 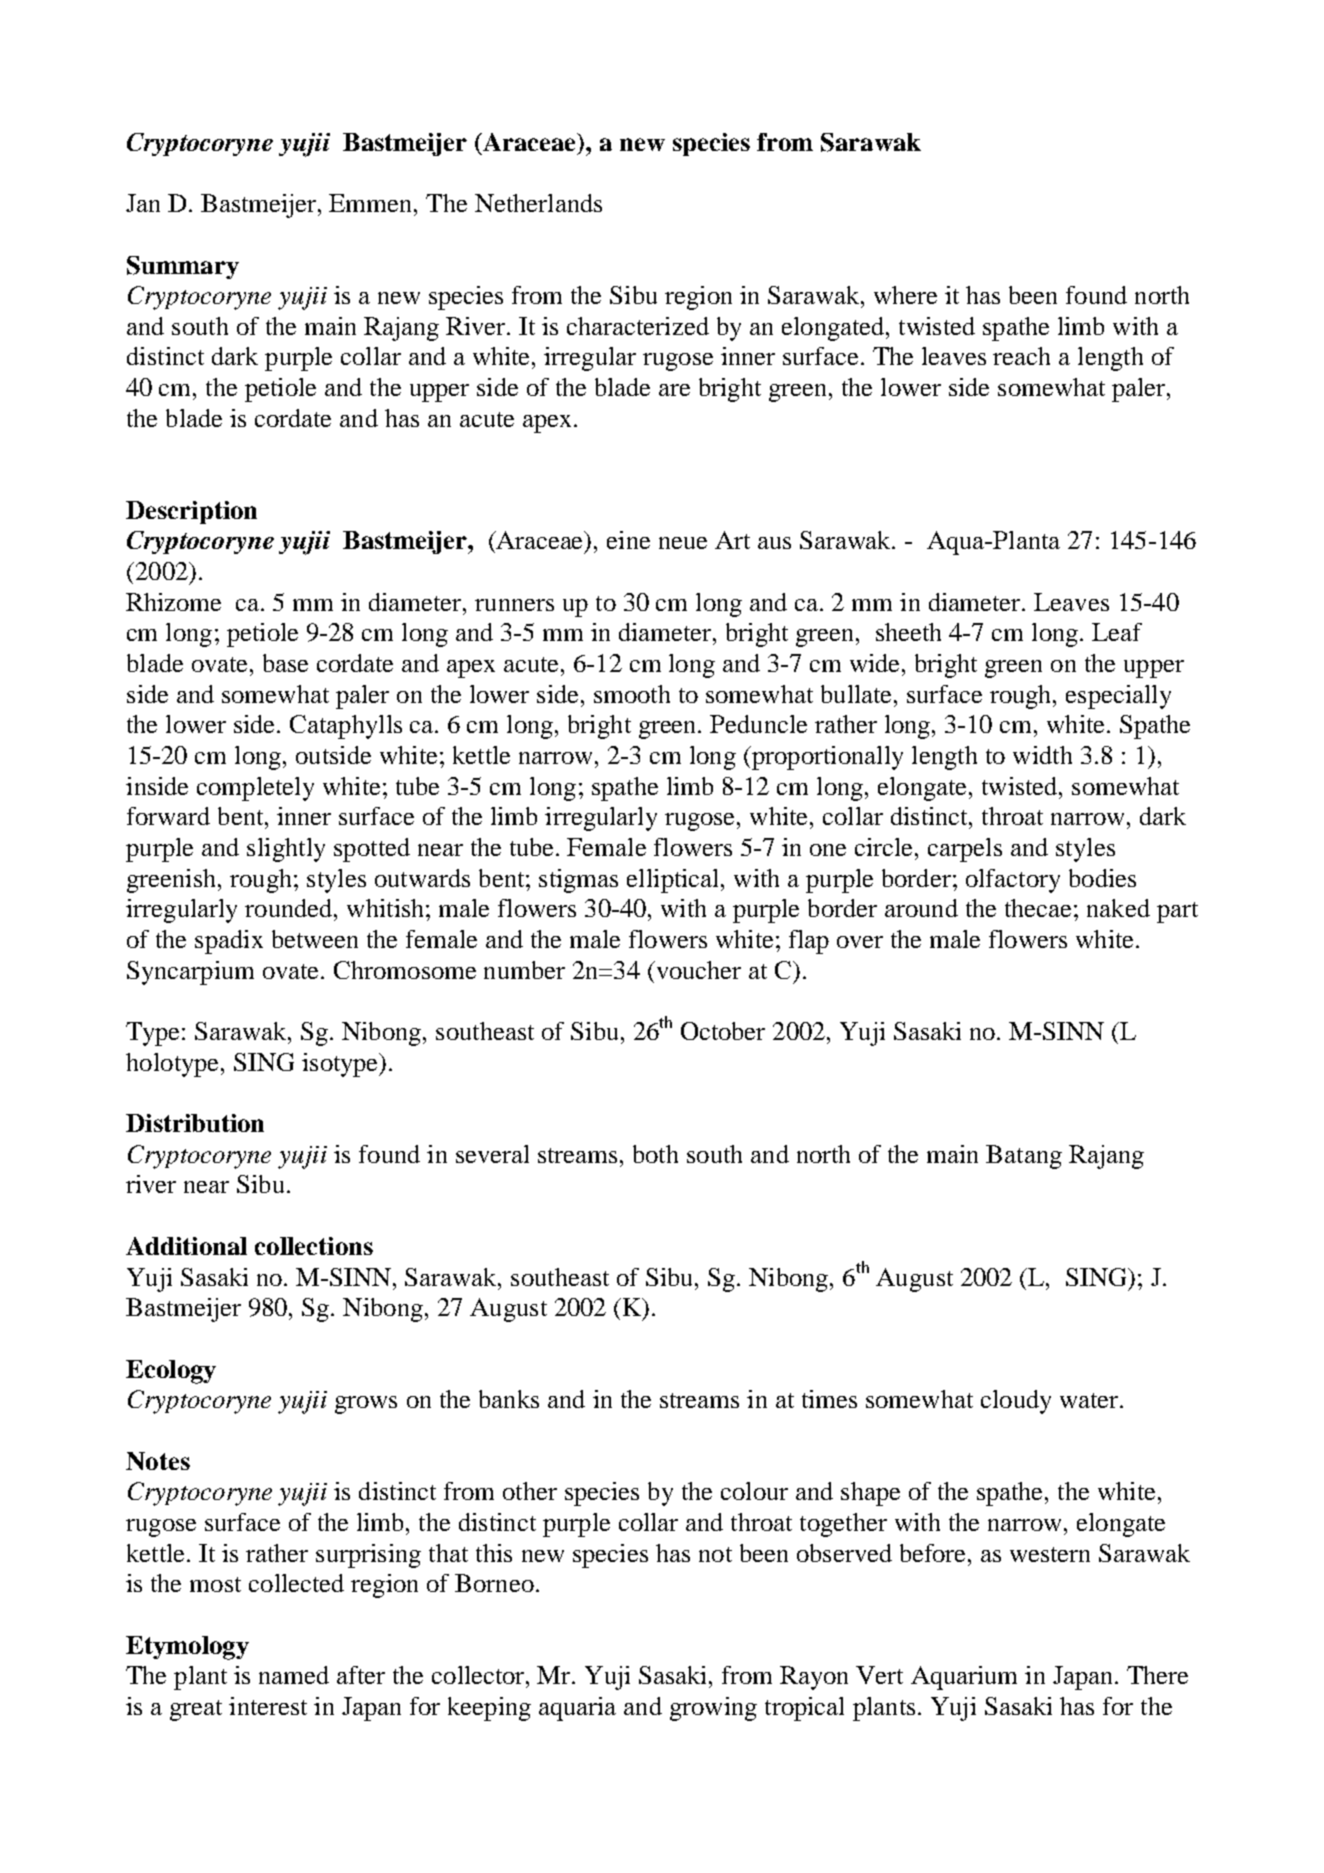 What do you see at coordinates (683, 543) in the document?
I see `neue` at bounding box center [683, 543].
